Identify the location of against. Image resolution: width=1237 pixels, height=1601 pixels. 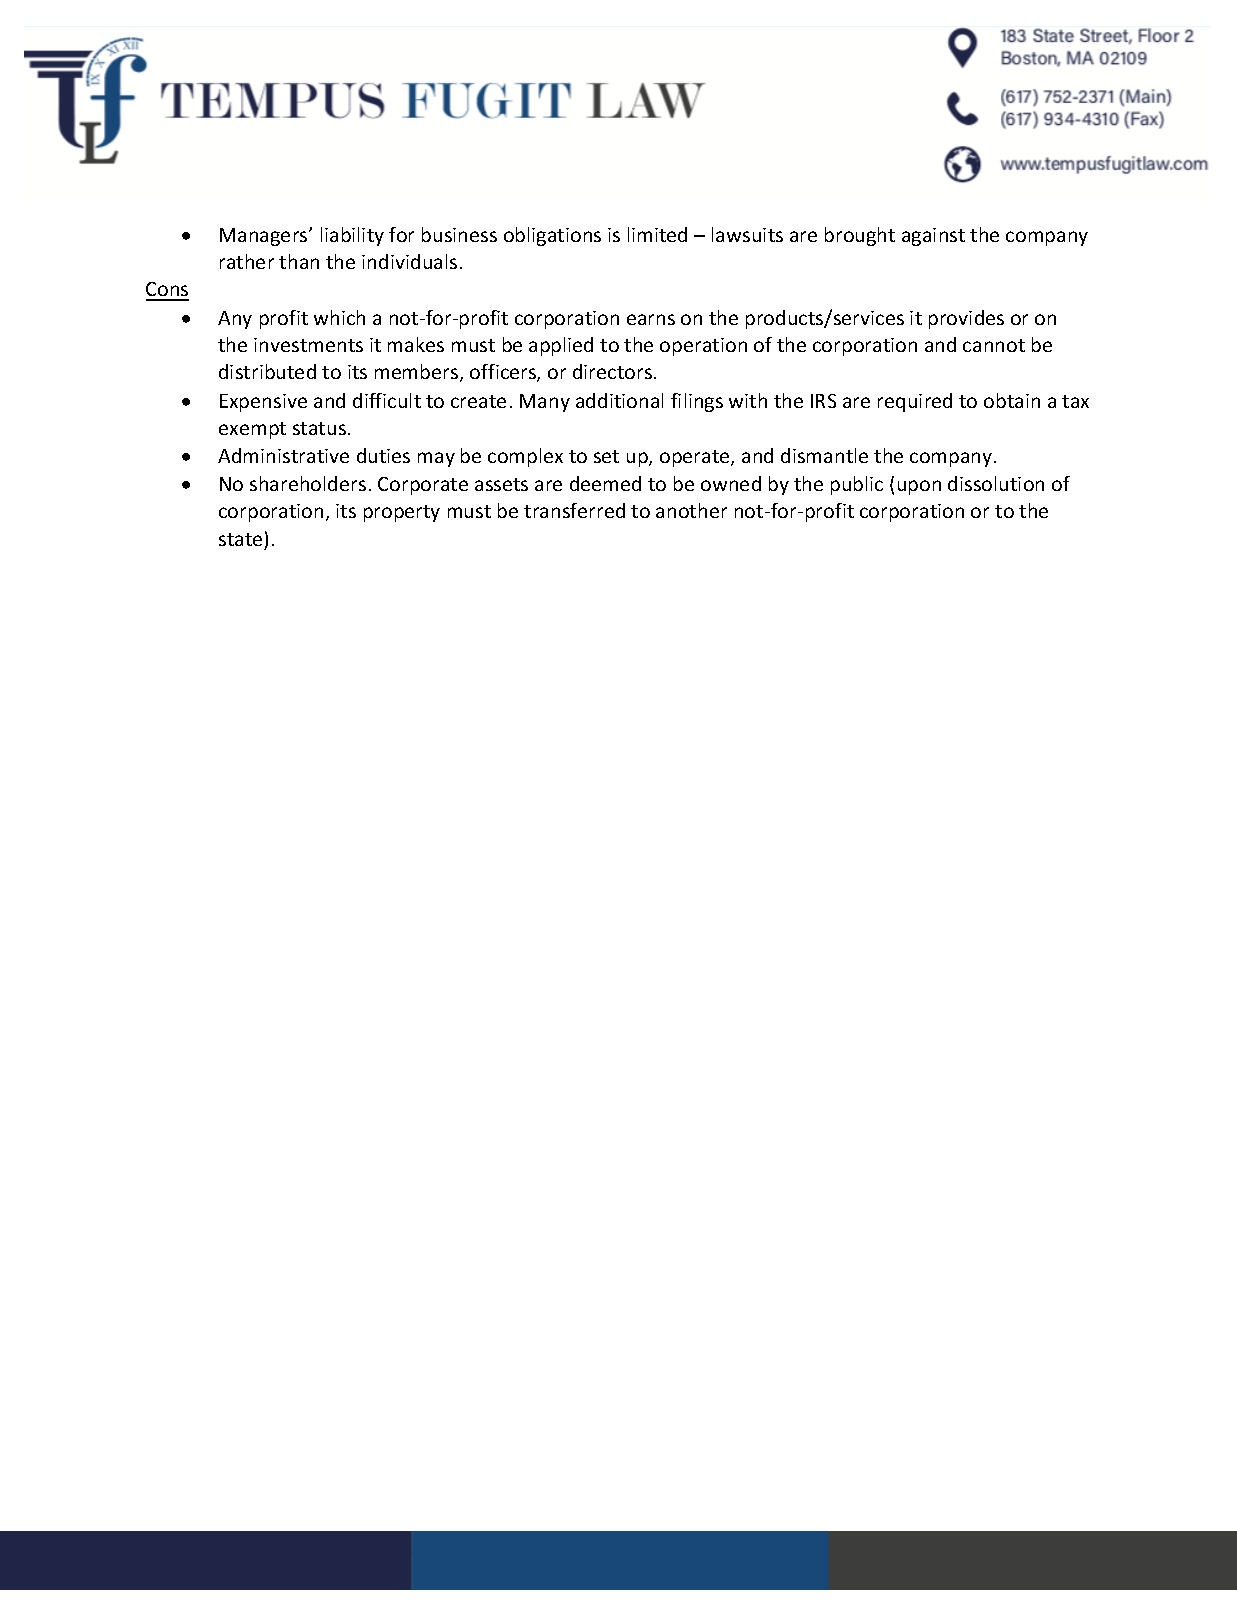
(933, 237).
